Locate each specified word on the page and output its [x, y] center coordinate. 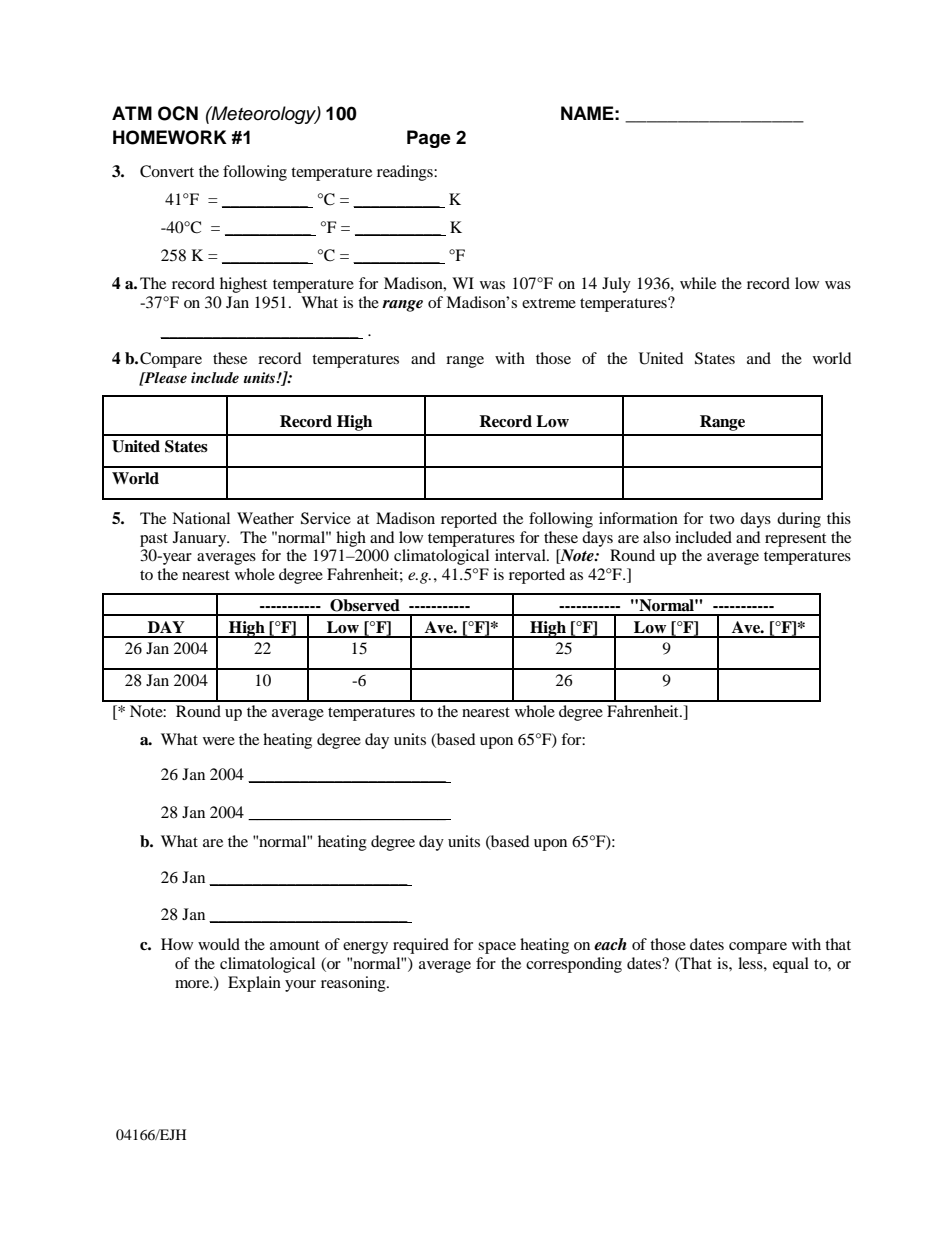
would [219, 944]
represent [795, 540]
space [497, 948]
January [201, 539]
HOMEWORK [170, 137]
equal [791, 965]
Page [429, 139]
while [698, 283]
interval [521, 555]
